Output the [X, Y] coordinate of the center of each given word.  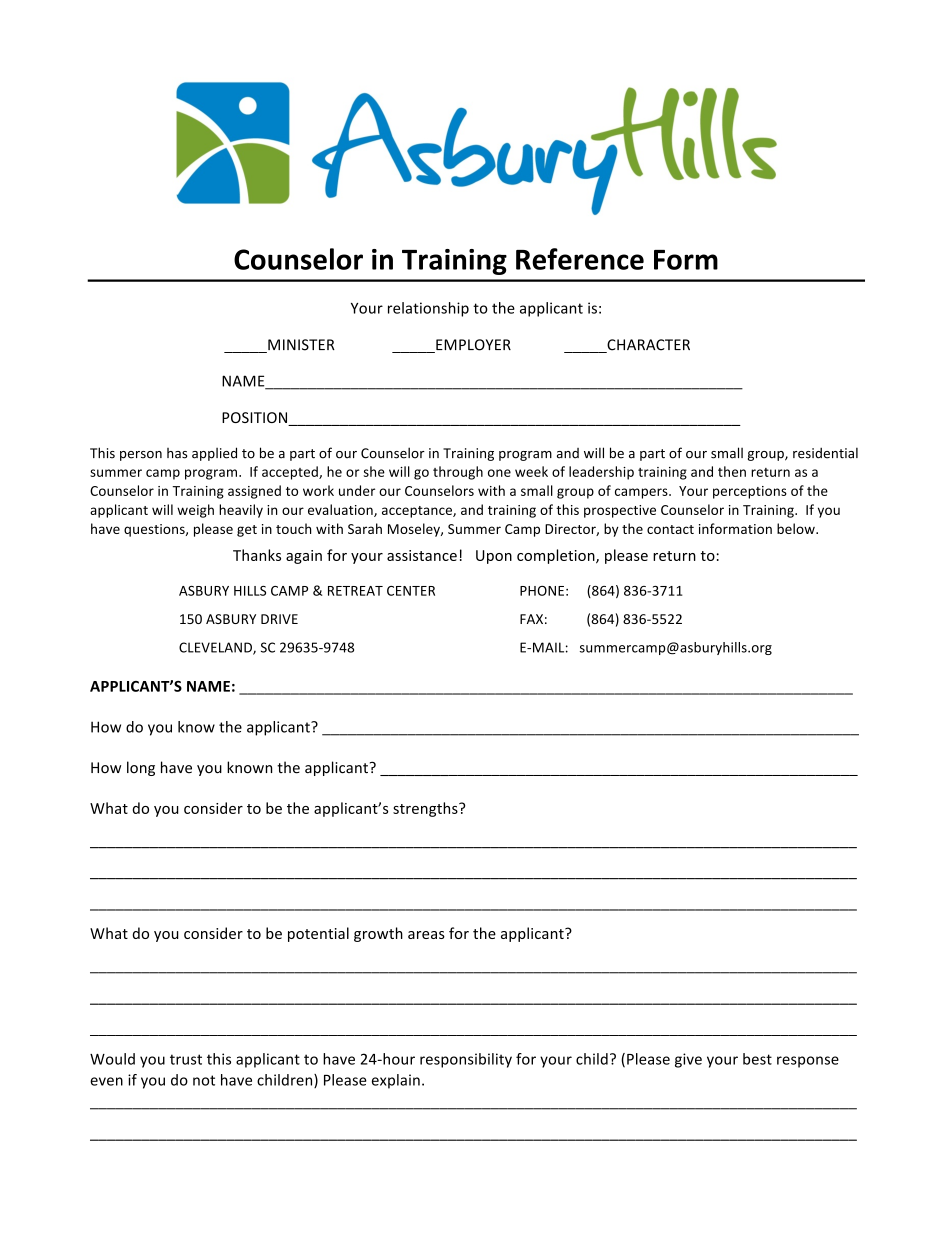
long [141, 768]
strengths [426, 809]
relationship [428, 309]
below [797, 528]
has [177, 453]
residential [825, 453]
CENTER [411, 591]
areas [426, 935]
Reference [580, 259]
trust [186, 1059]
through [458, 473]
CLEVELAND [216, 648]
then [732, 471]
